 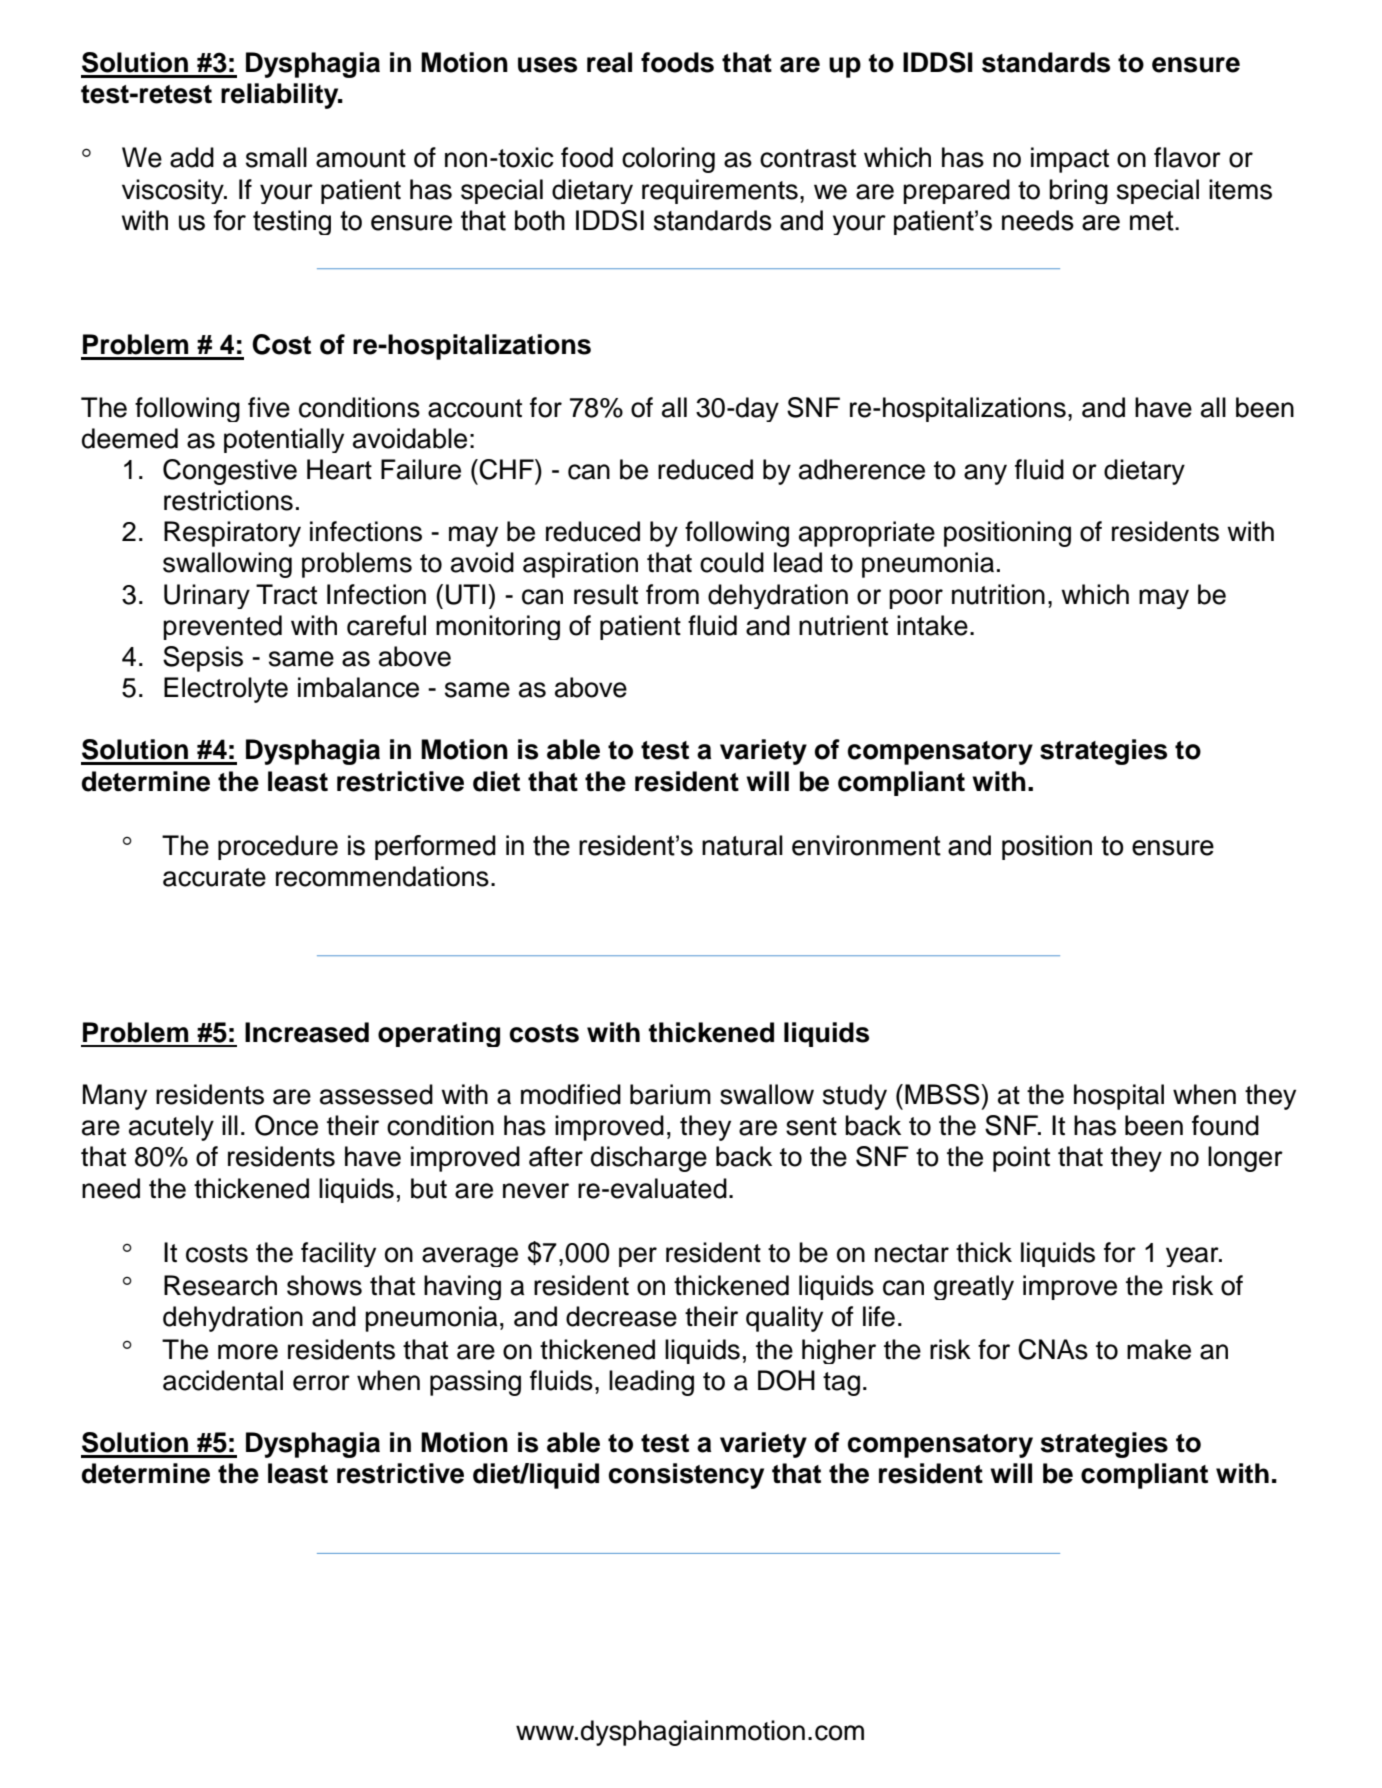 I want to click on barium, so click(x=670, y=1094).
